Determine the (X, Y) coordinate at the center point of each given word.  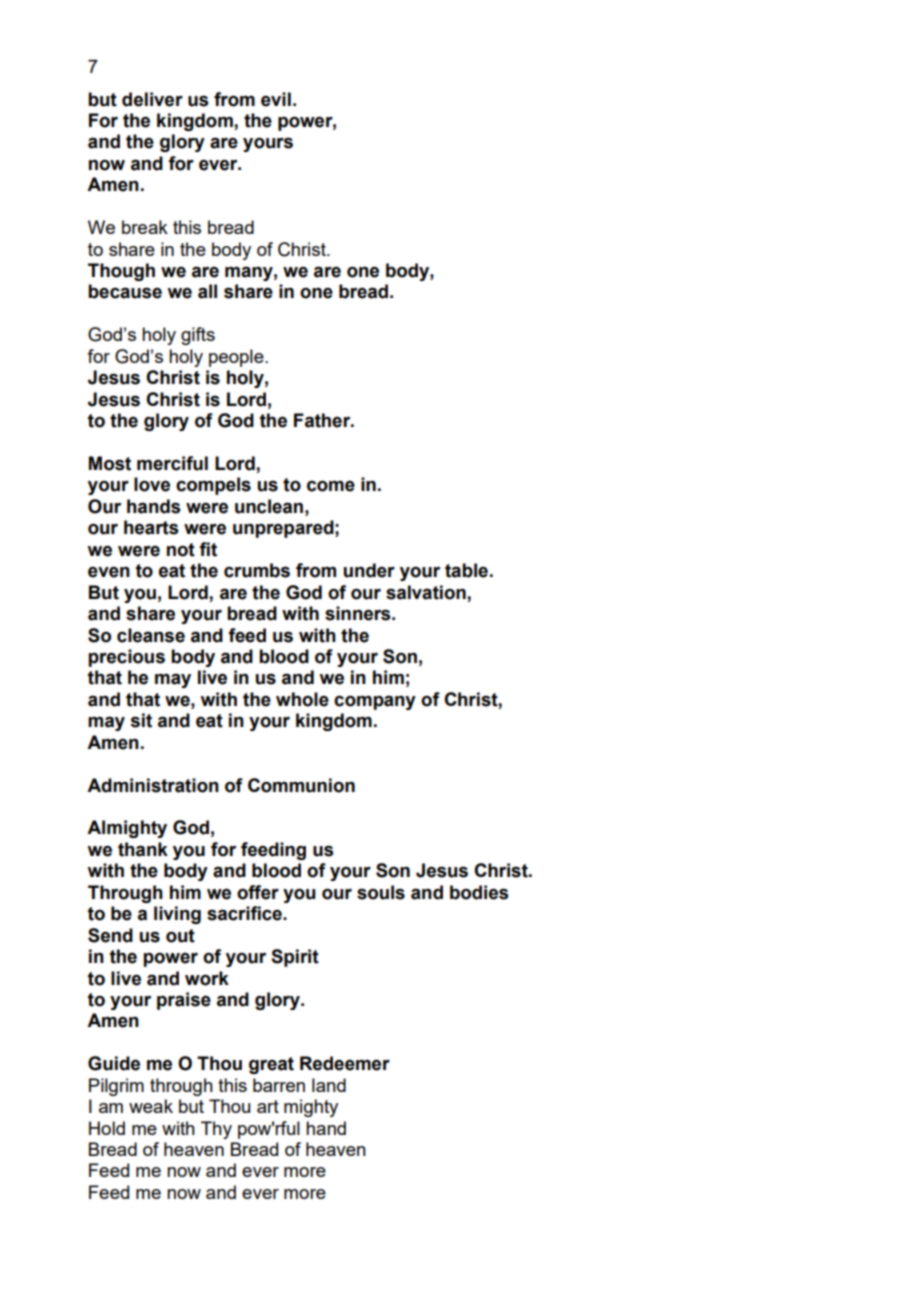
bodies (479, 892)
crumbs (257, 570)
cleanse (151, 635)
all (207, 291)
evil (276, 99)
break (145, 227)
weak (151, 1106)
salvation (426, 592)
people (237, 358)
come (331, 486)
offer (258, 892)
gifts (198, 336)
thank (143, 849)
